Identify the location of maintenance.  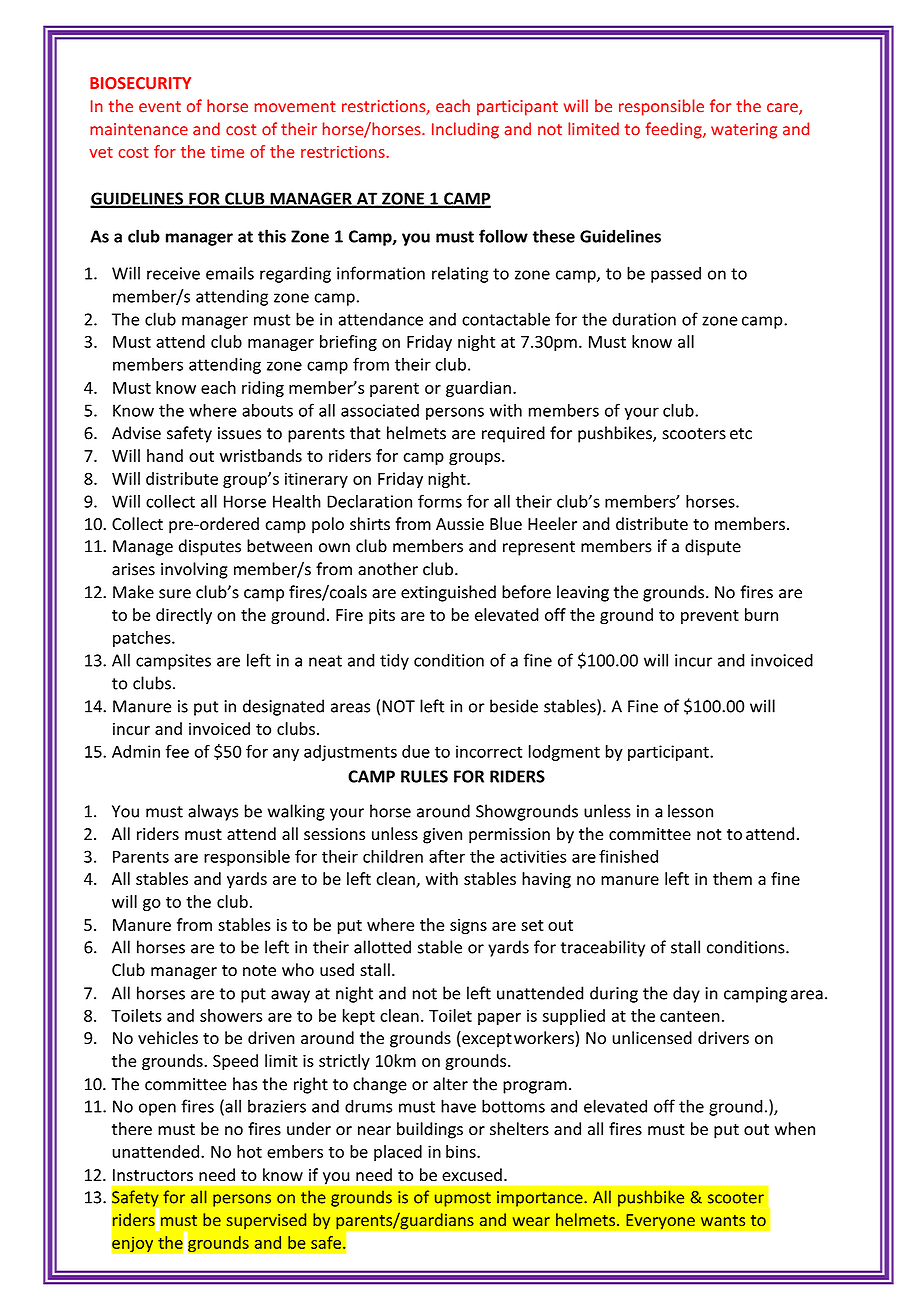
(139, 129).
